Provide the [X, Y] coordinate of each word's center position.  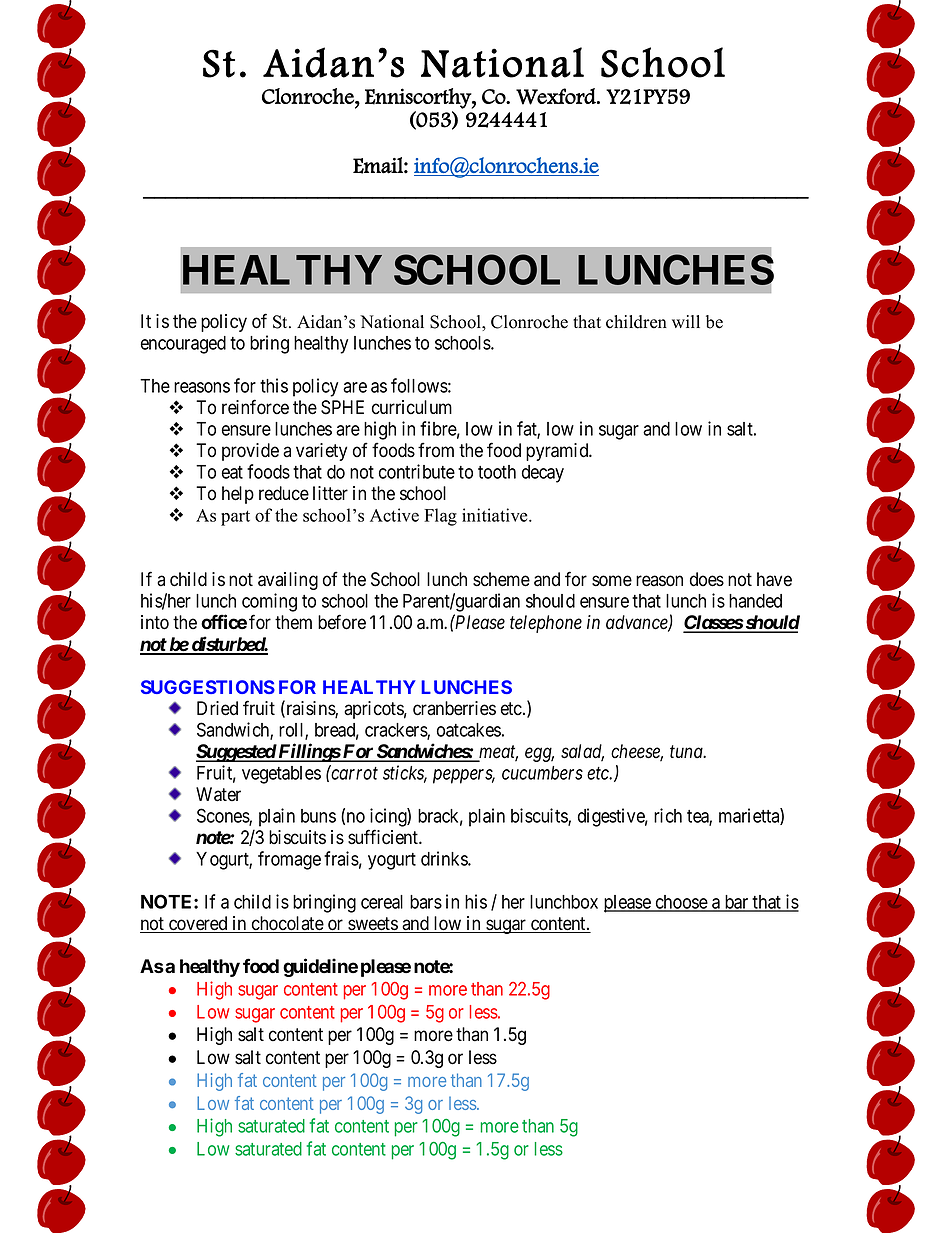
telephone [546, 624]
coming [269, 602]
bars [426, 902]
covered [198, 924]
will [686, 321]
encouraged [183, 345]
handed [755, 601]
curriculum [412, 407]
